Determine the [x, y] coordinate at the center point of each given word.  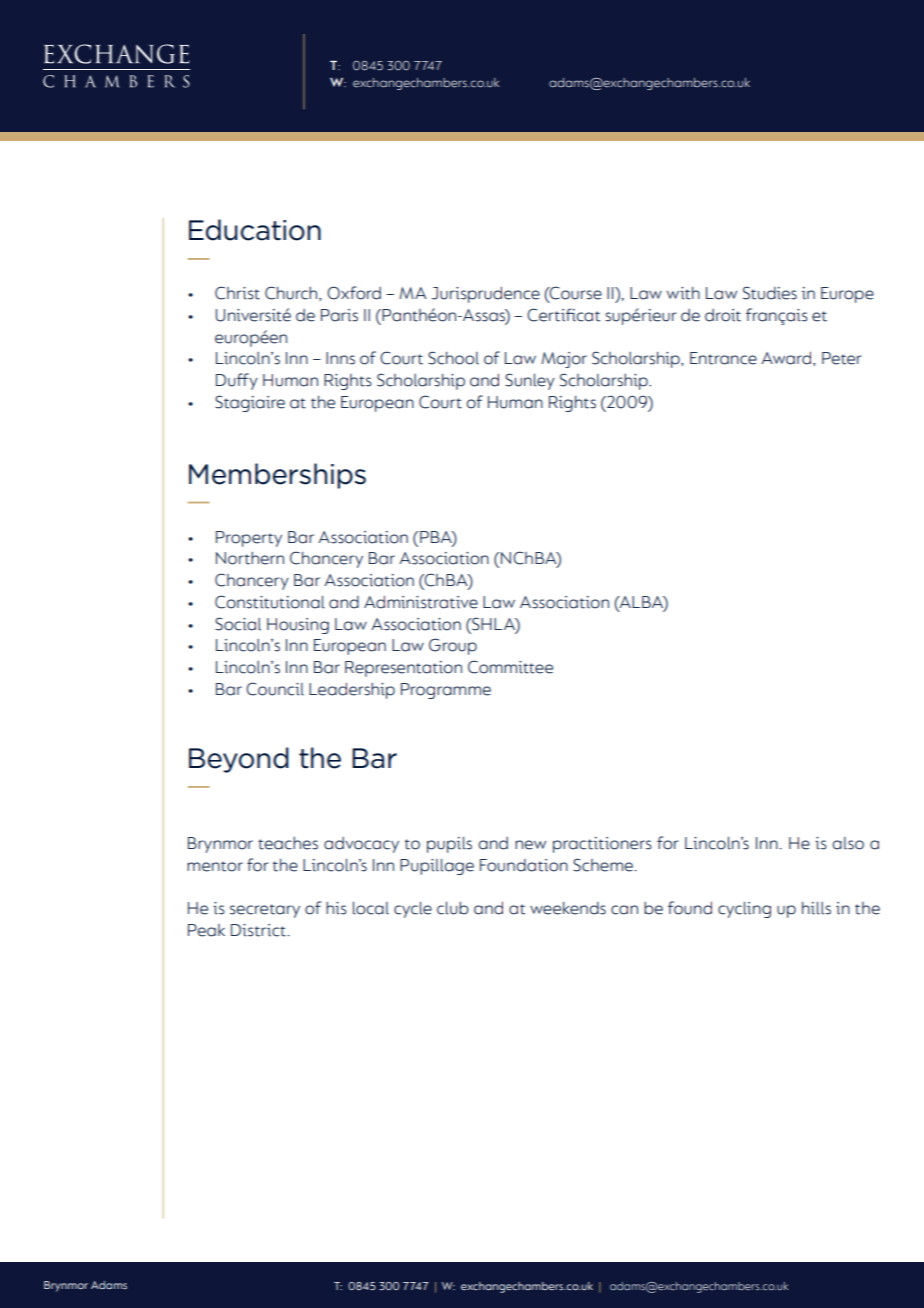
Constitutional [270, 602]
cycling [744, 910]
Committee [510, 667]
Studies [770, 293]
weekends [568, 908]
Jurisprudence [486, 295]
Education [255, 230]
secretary [265, 911]
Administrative [421, 602]
